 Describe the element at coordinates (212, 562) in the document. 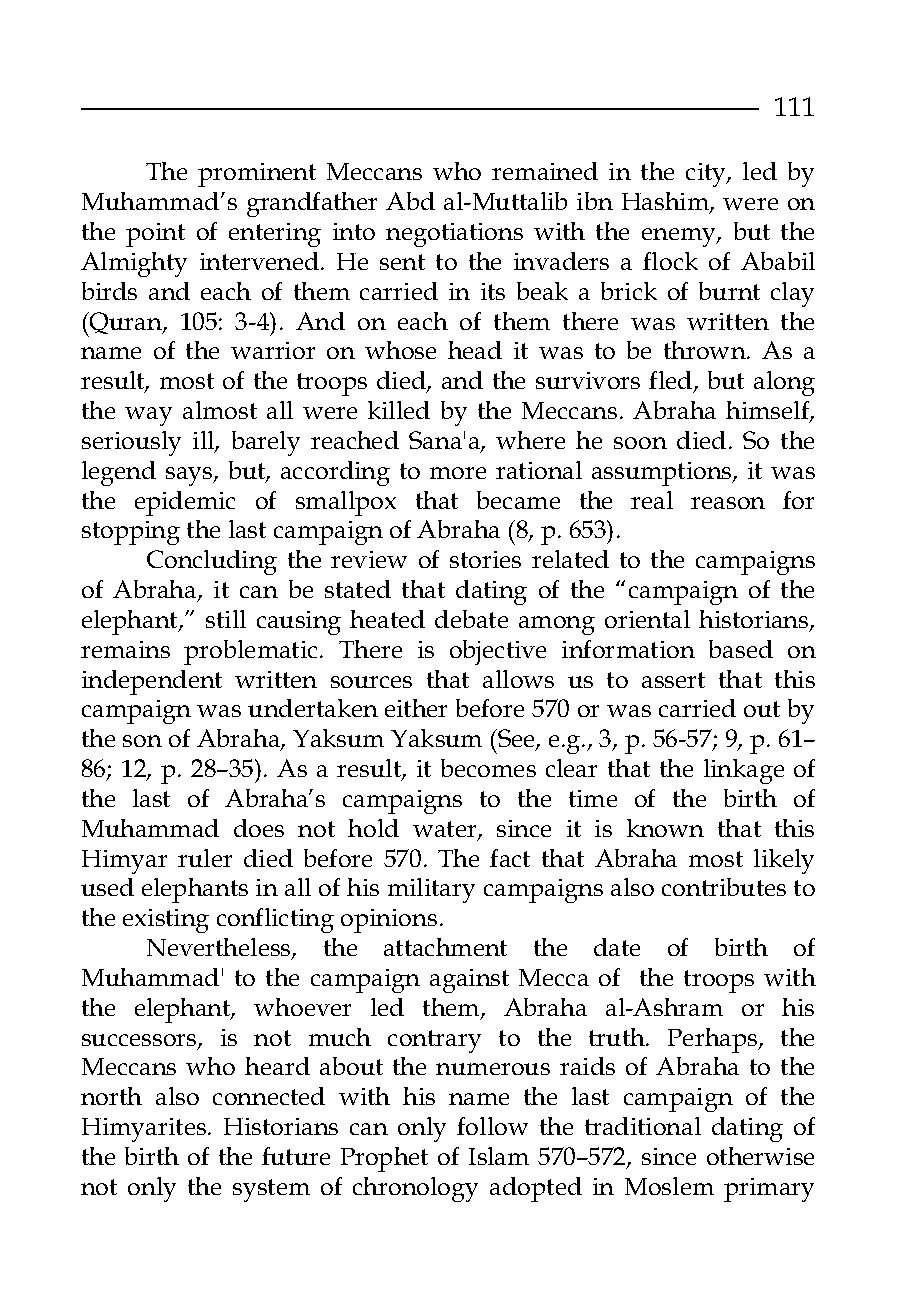

I see `Concluding` at that location.
